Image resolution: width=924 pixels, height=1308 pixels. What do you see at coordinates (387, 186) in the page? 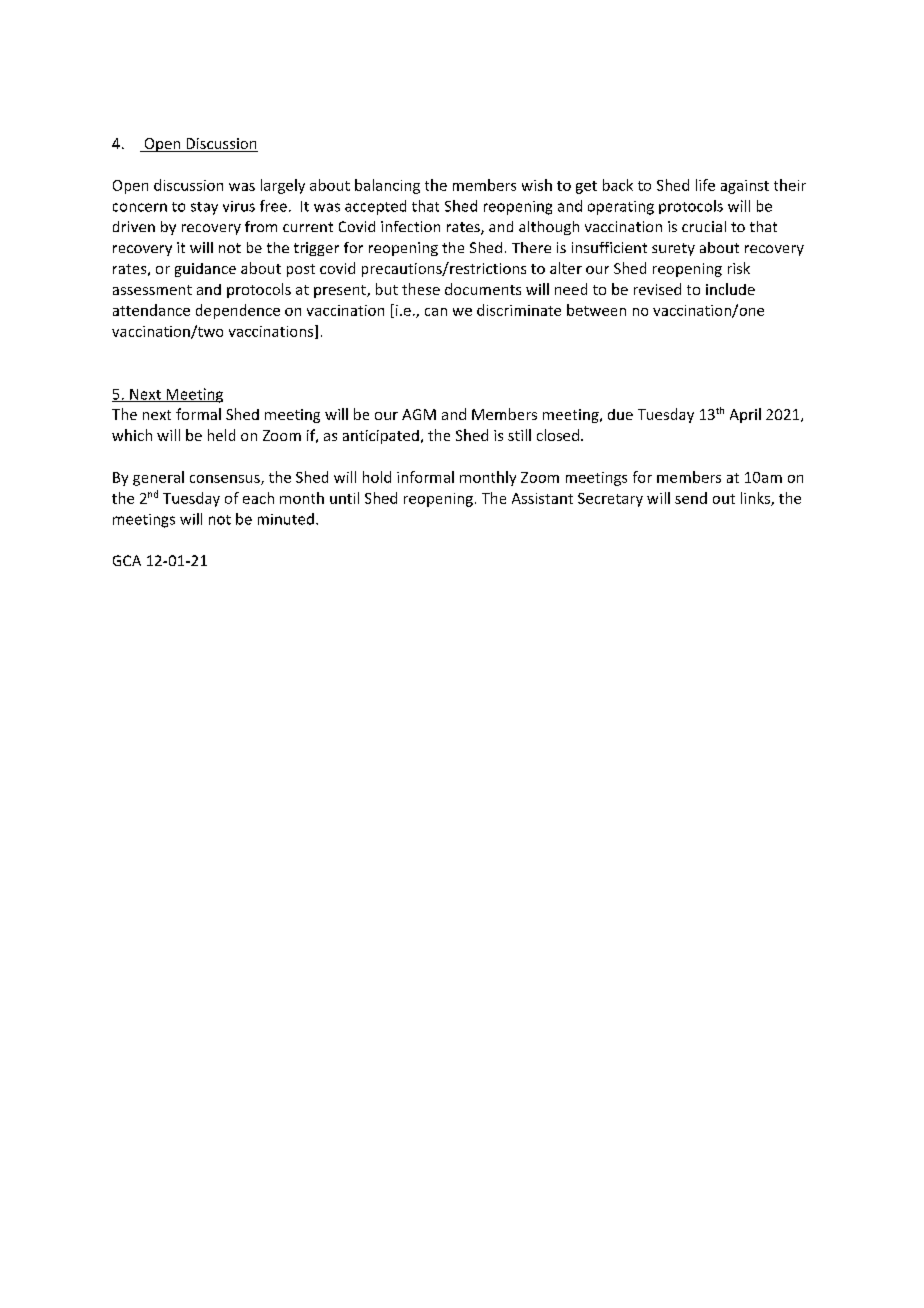
I see `balancing` at bounding box center [387, 186].
